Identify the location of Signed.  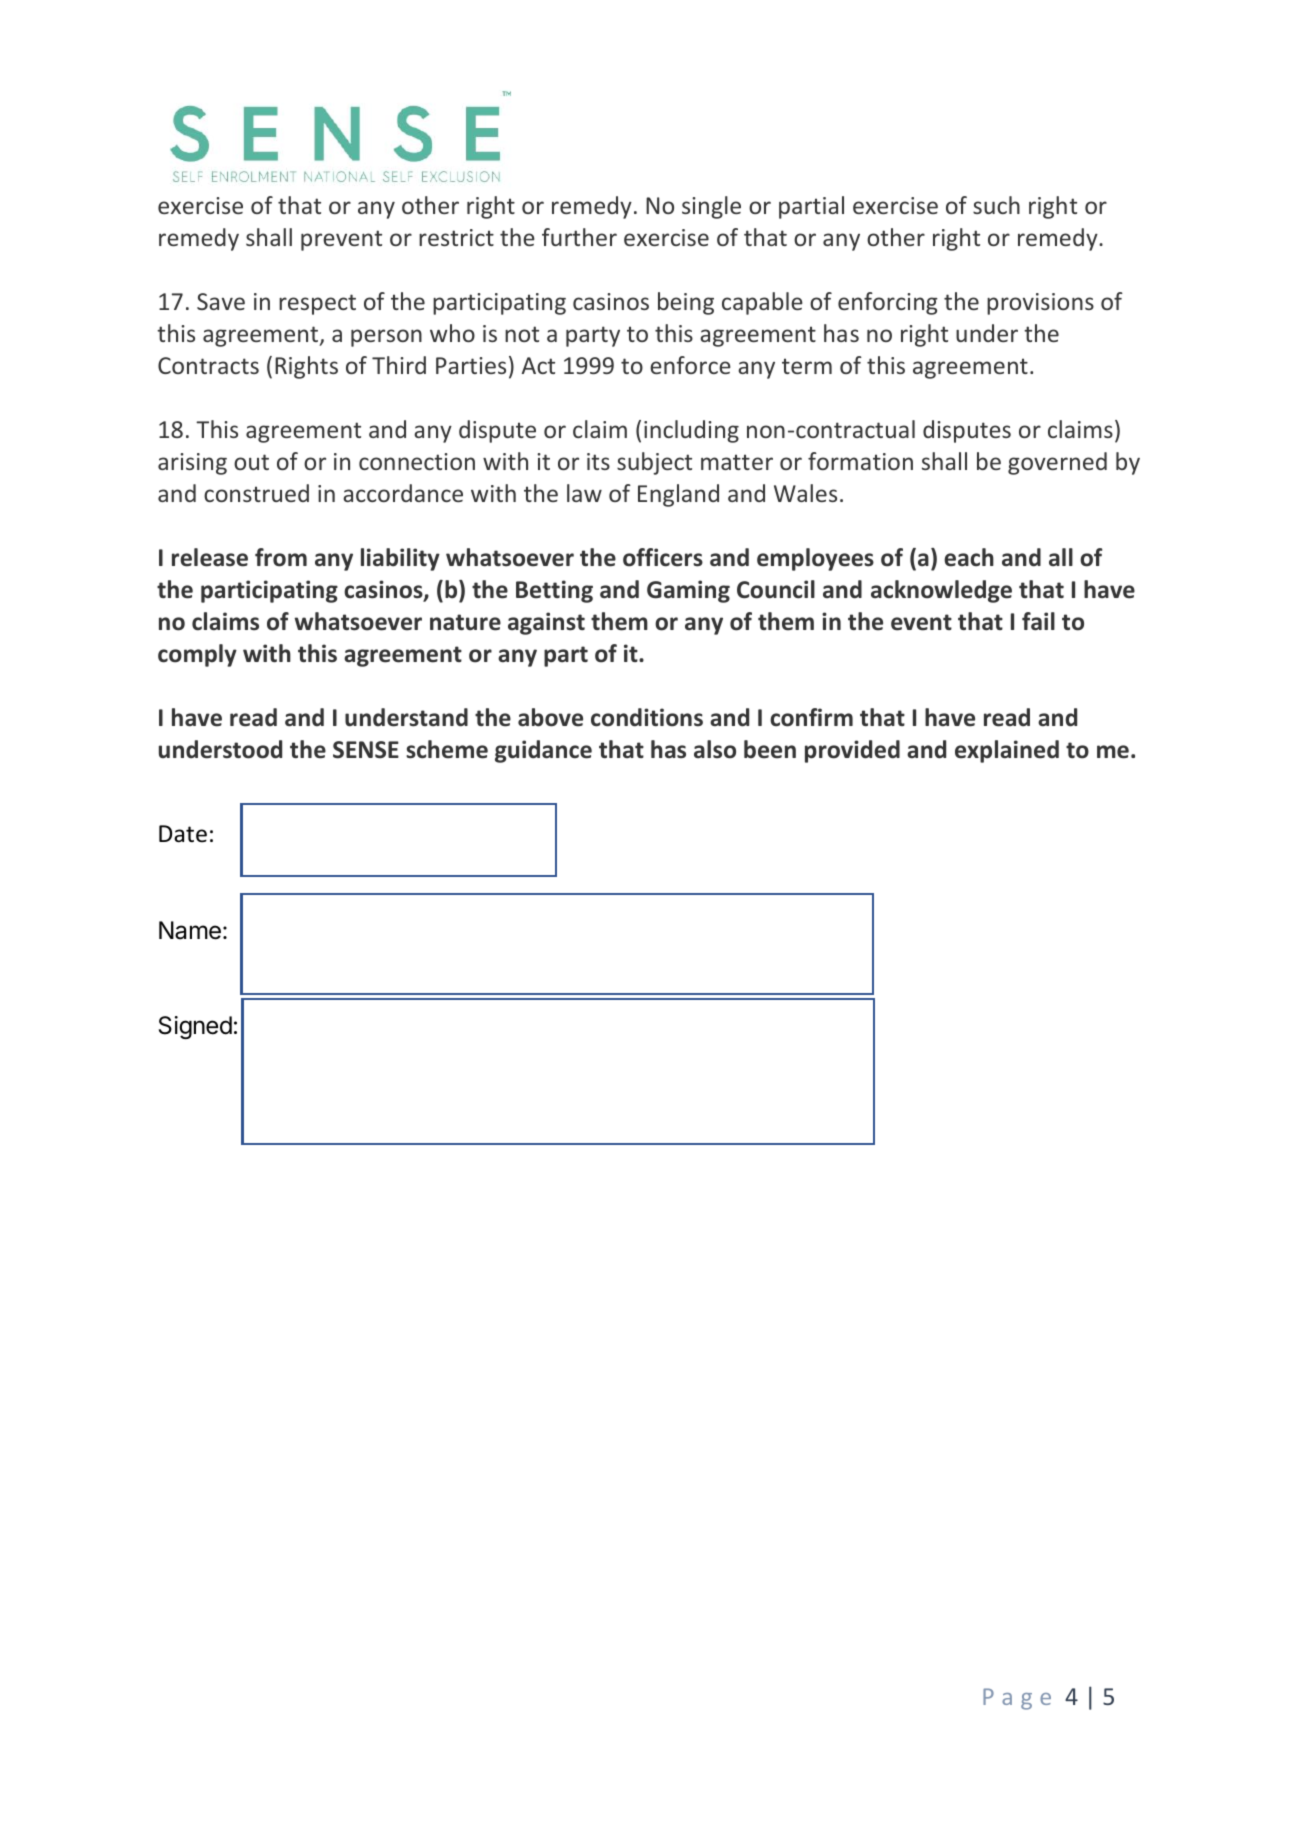
(195, 1027).
